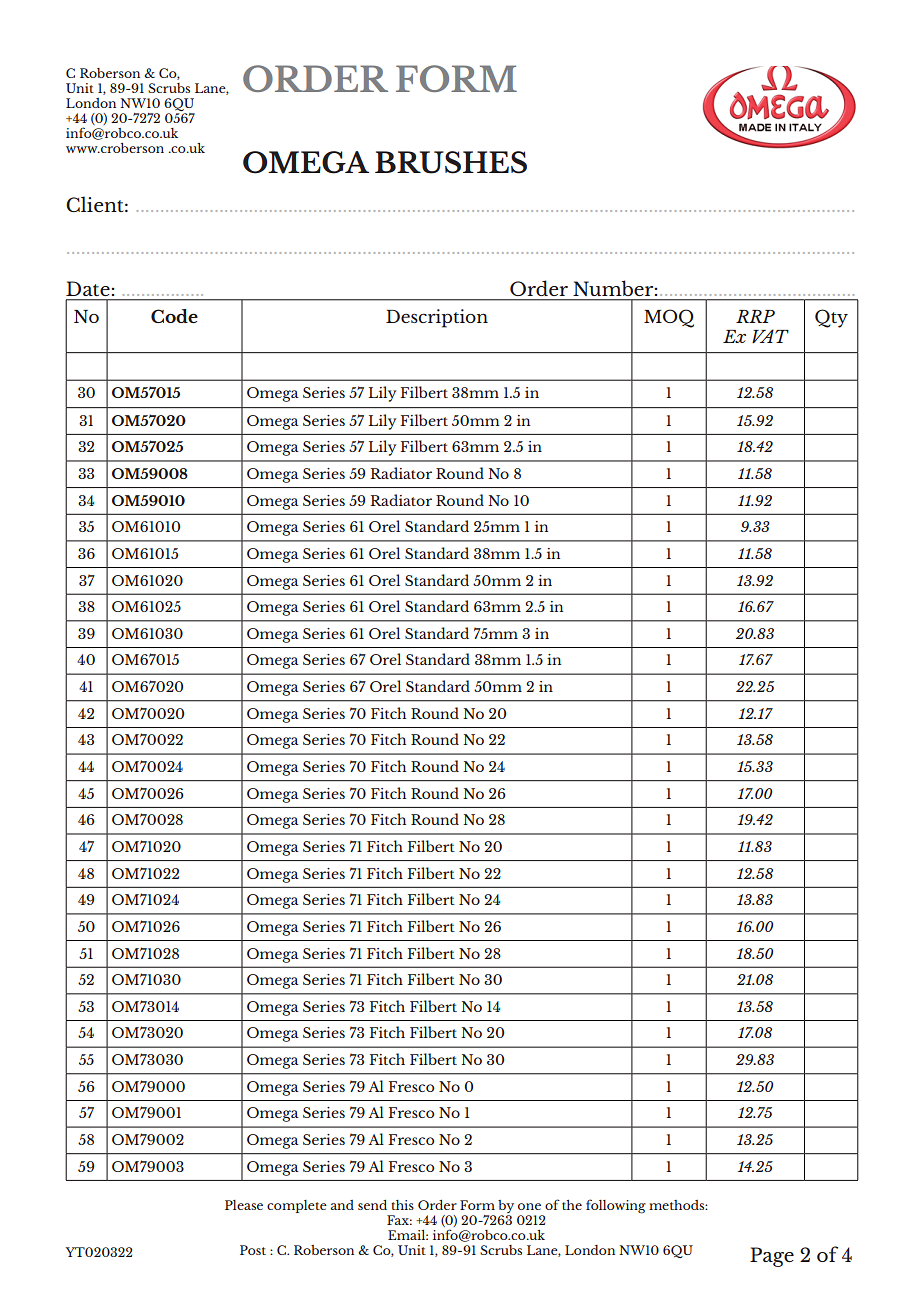  Describe the element at coordinates (669, 318) in the screenshot. I see `MOQ` at that location.
